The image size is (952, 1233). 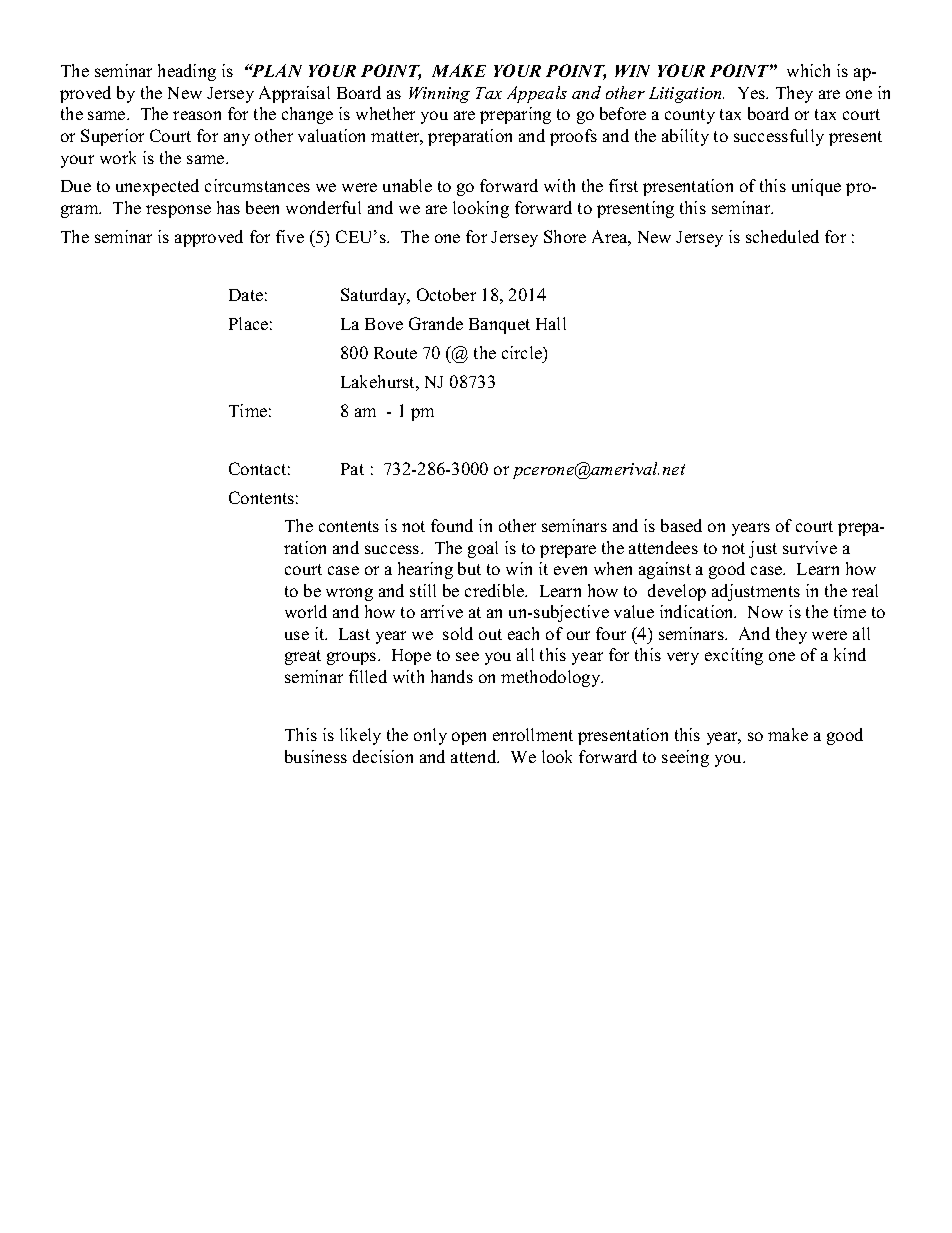 What do you see at coordinates (469, 738) in the screenshot?
I see `open` at bounding box center [469, 738].
